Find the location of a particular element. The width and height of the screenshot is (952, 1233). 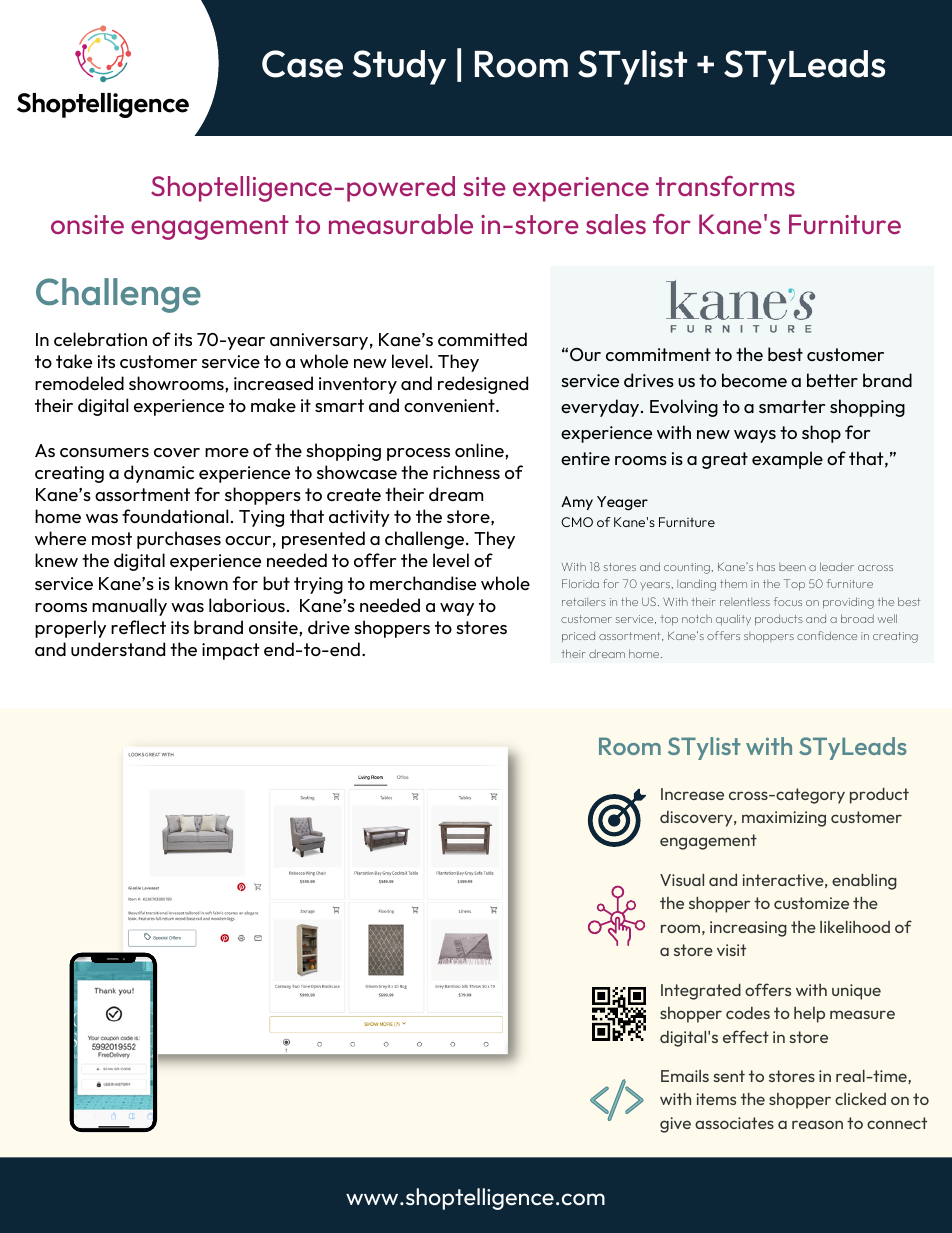

better is located at coordinates (832, 380).
